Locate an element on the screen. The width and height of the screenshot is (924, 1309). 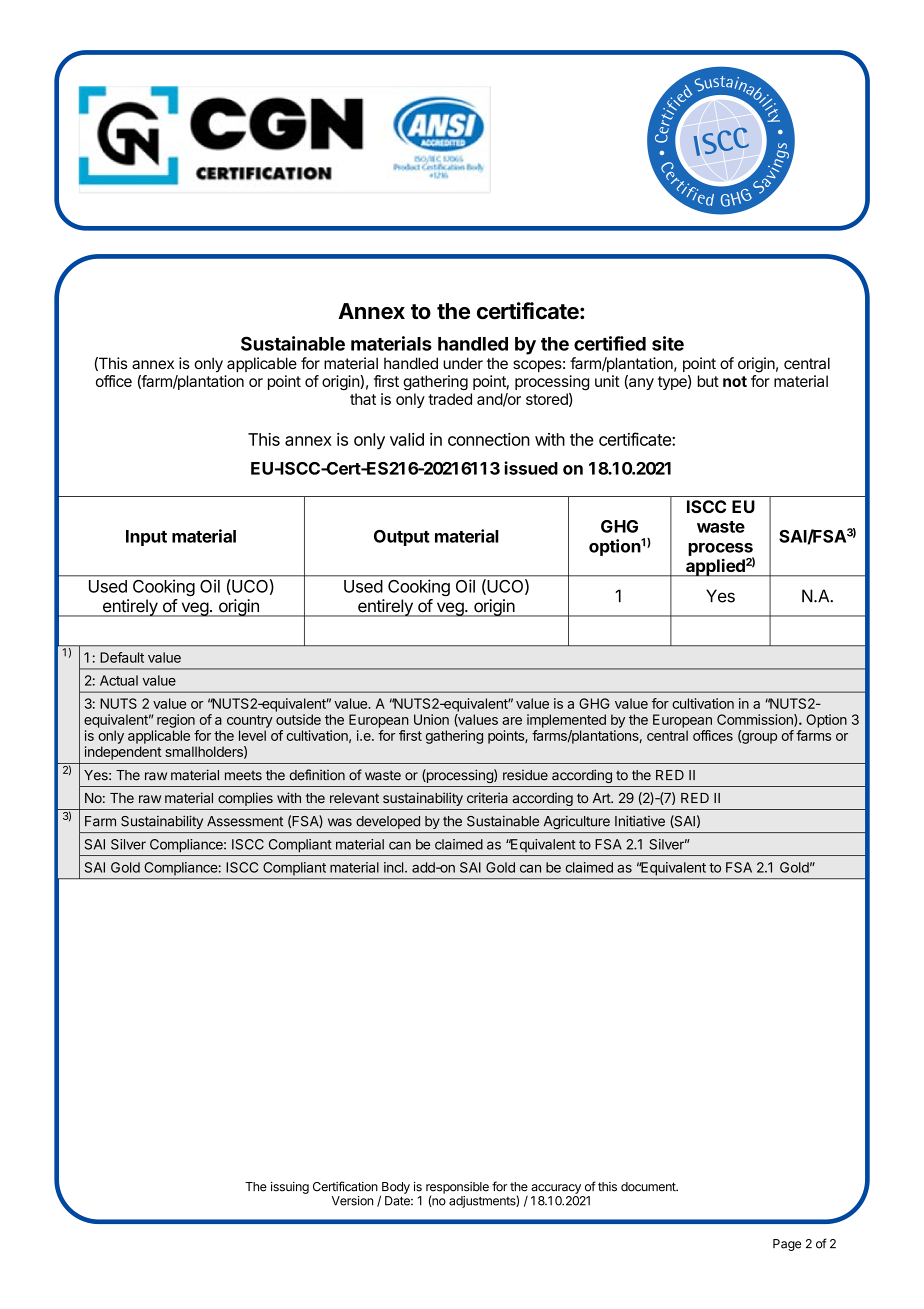
under is located at coordinates (463, 363).
